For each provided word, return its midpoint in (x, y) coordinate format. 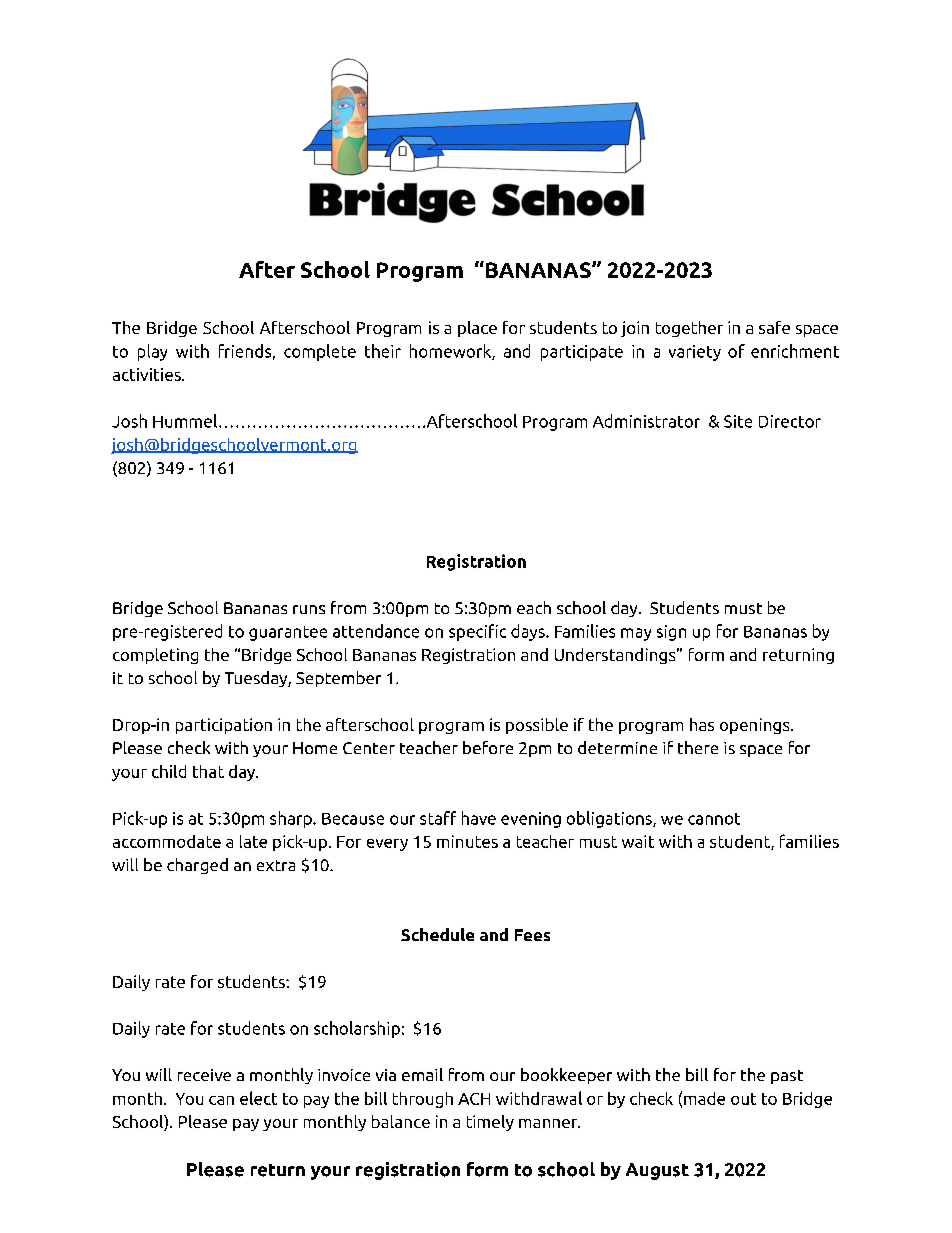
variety (695, 353)
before (488, 747)
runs (309, 609)
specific (477, 632)
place (477, 329)
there (698, 747)
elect (258, 1098)
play (152, 352)
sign (671, 633)
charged (197, 866)
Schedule (437, 934)
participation (224, 726)
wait (638, 841)
